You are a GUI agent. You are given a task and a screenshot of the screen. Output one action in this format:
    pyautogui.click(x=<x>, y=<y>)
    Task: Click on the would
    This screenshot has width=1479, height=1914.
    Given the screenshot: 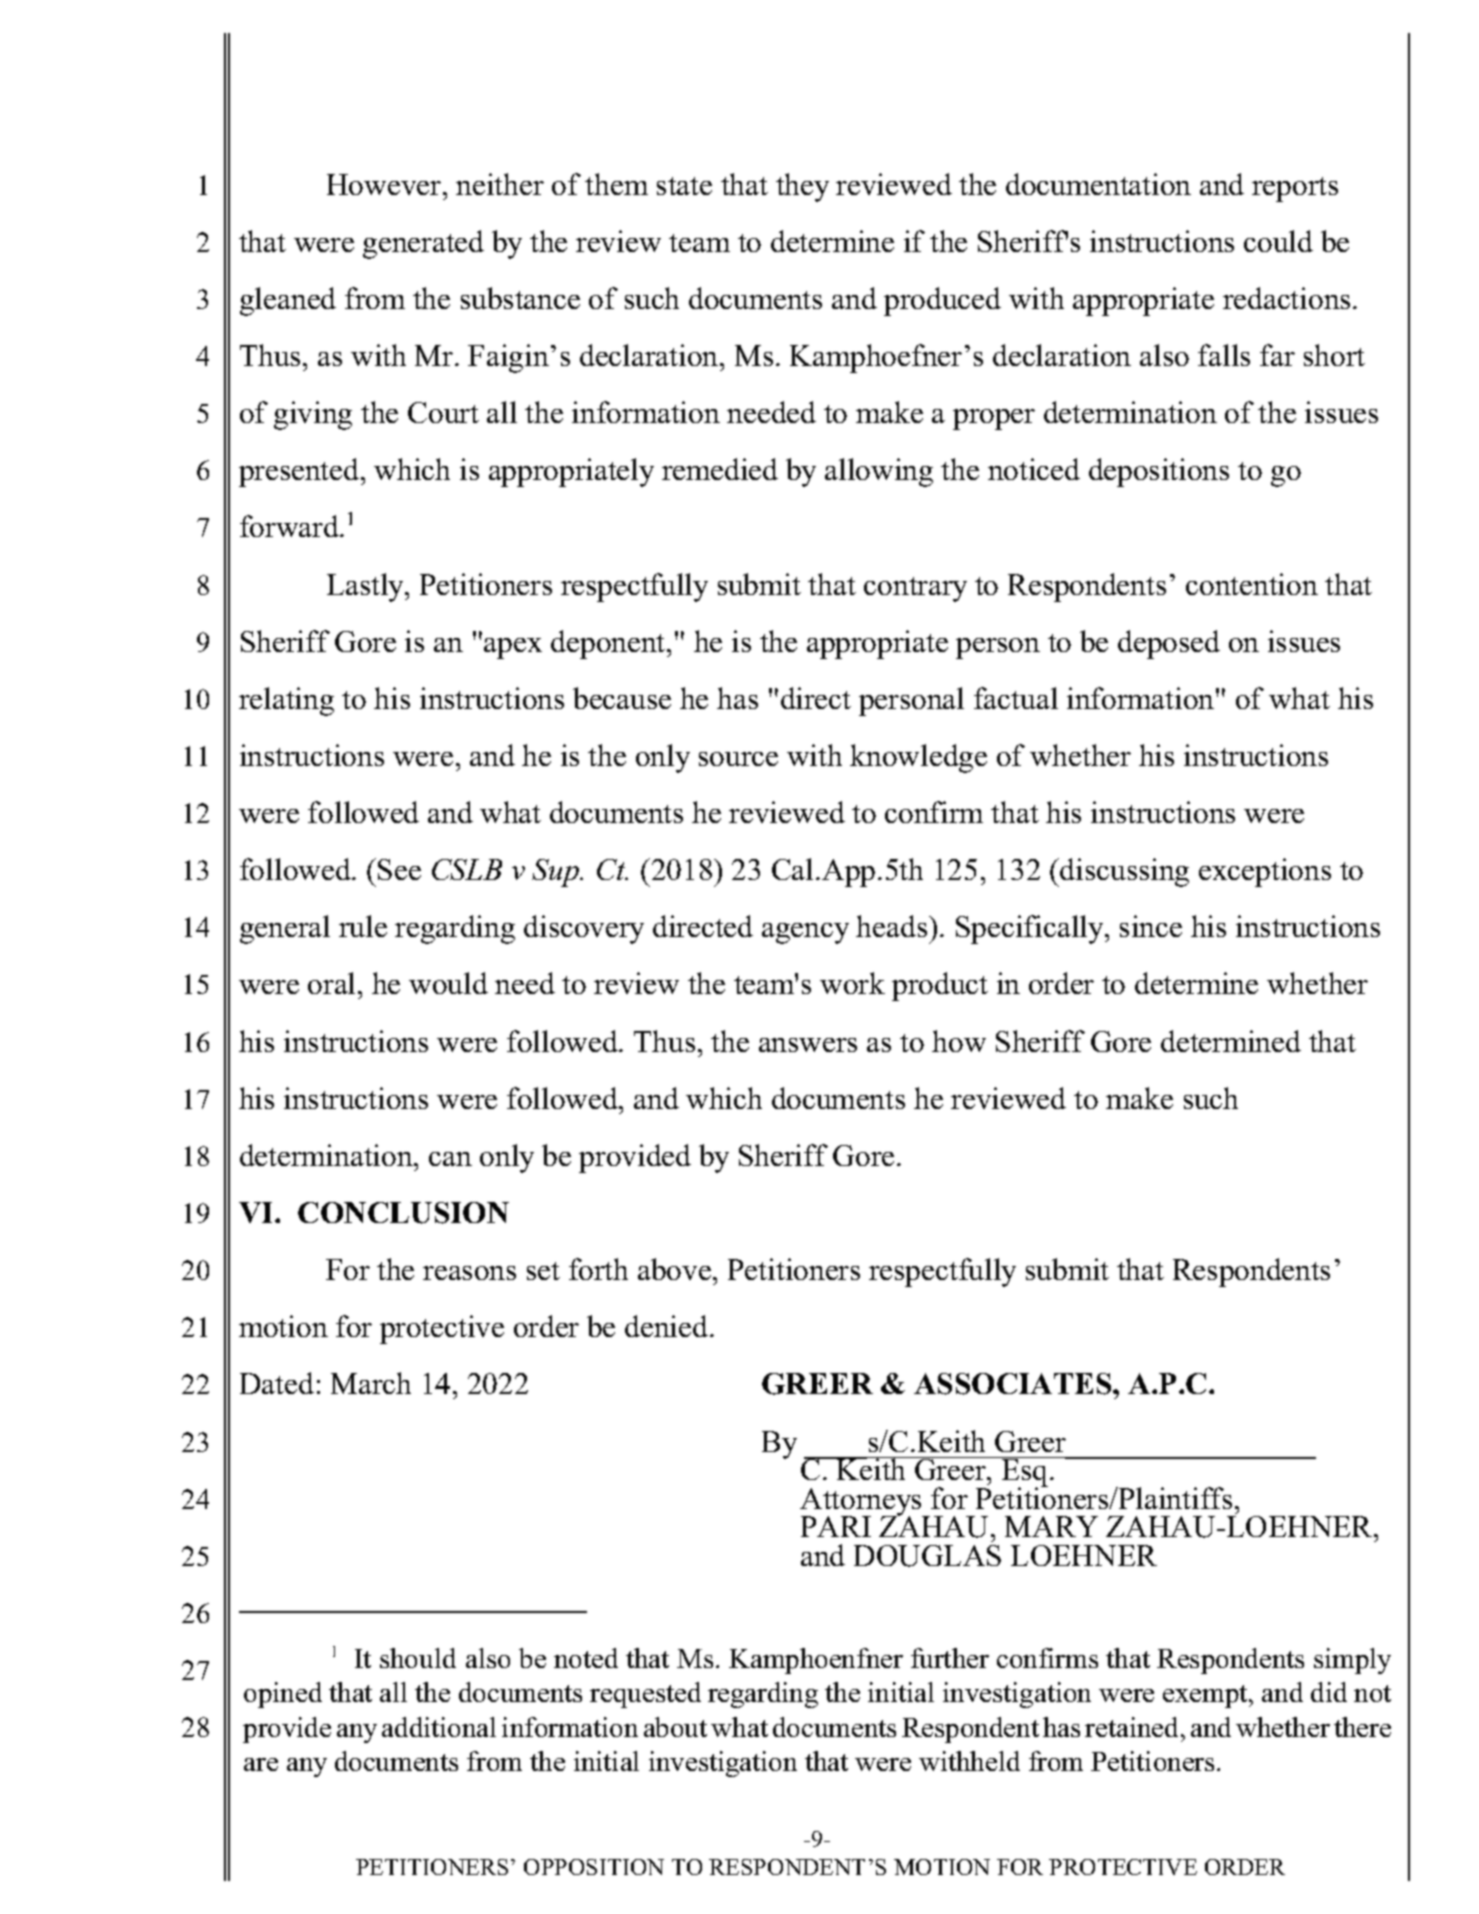 What is the action you would take?
    pyautogui.click(x=448, y=983)
